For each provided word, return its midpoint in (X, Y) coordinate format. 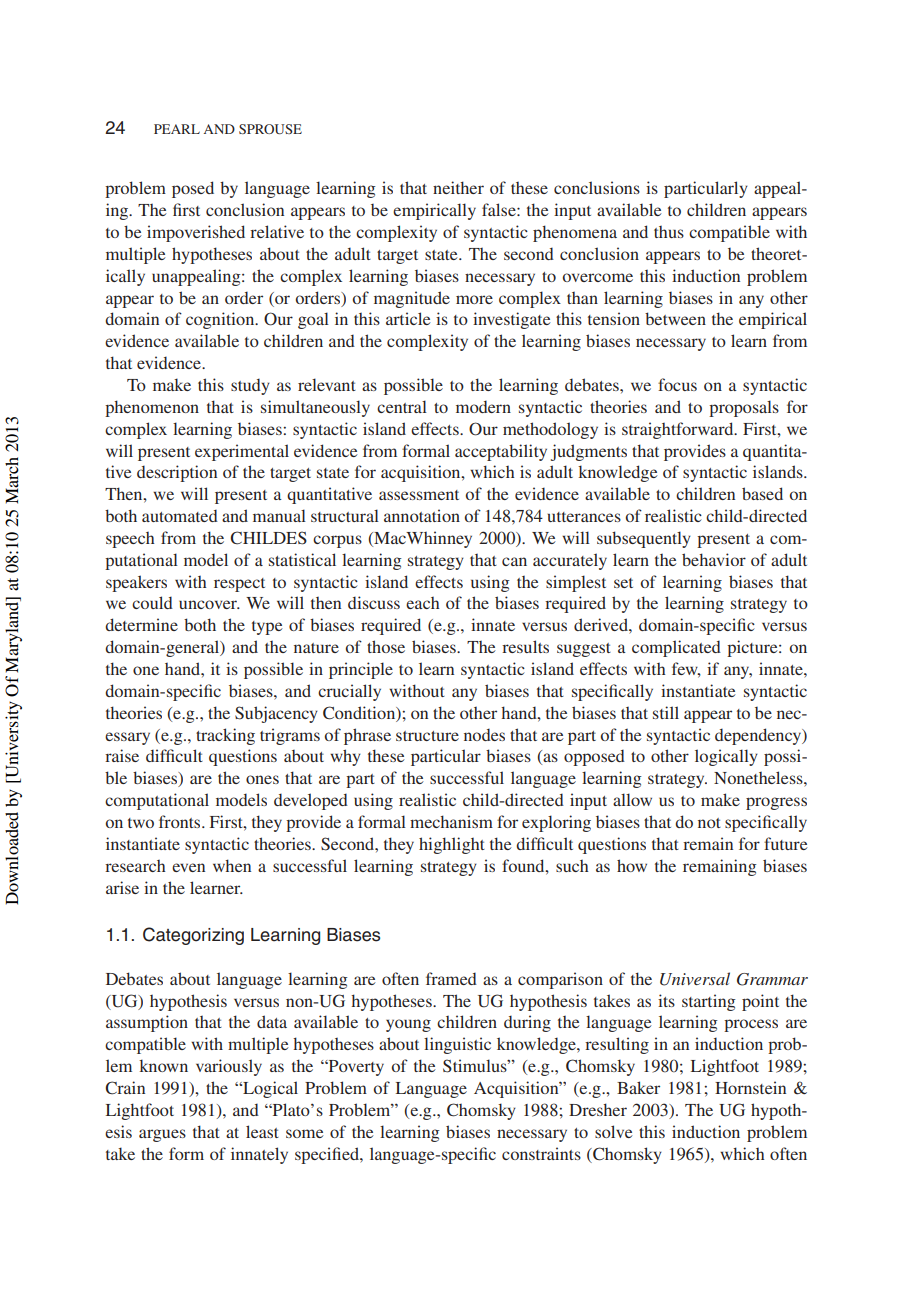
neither (458, 187)
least (262, 1131)
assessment (419, 495)
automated (180, 515)
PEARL (177, 129)
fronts (181, 821)
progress (776, 803)
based (762, 493)
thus (669, 232)
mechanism (451, 821)
